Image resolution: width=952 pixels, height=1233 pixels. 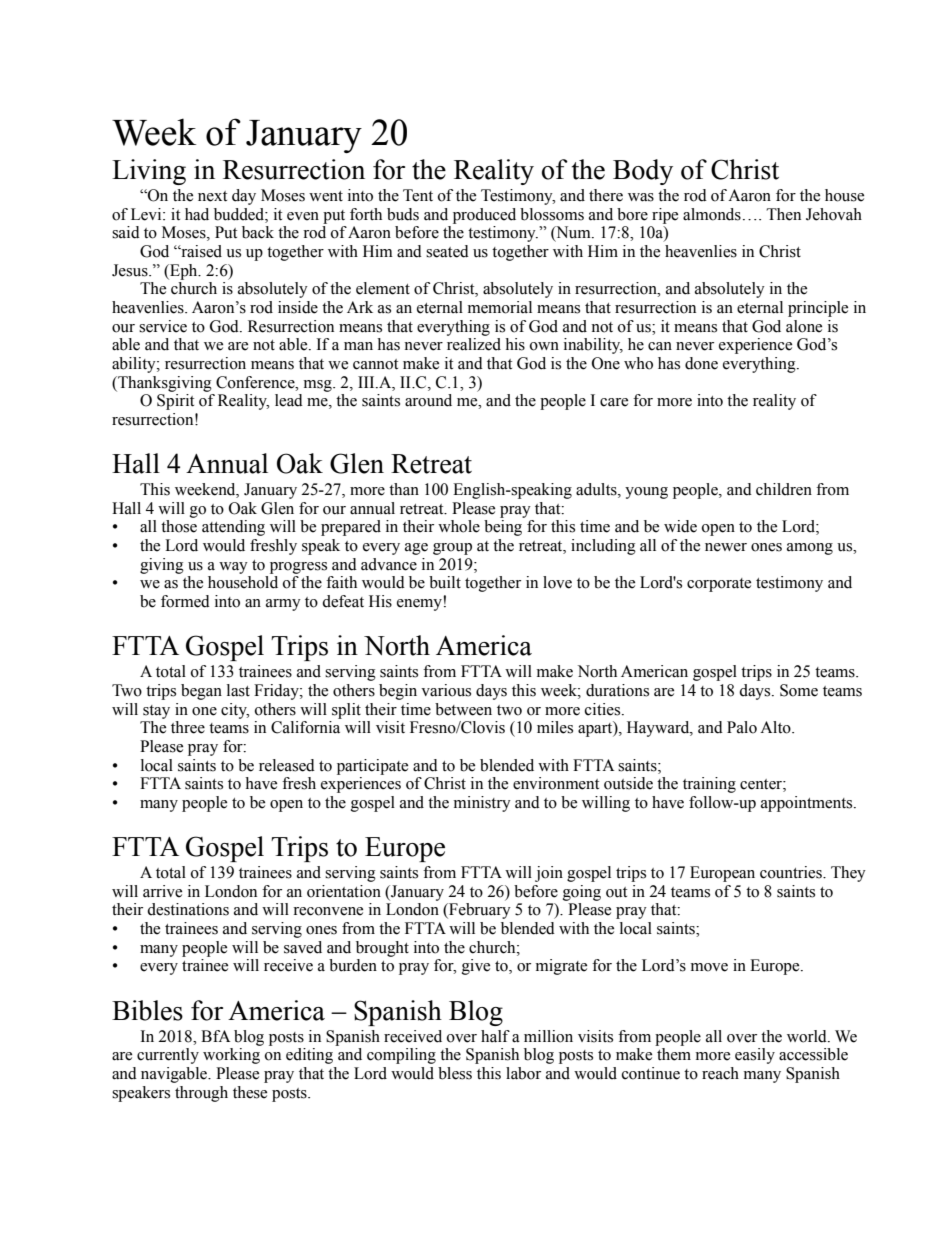 I want to click on working, so click(x=231, y=1056).
